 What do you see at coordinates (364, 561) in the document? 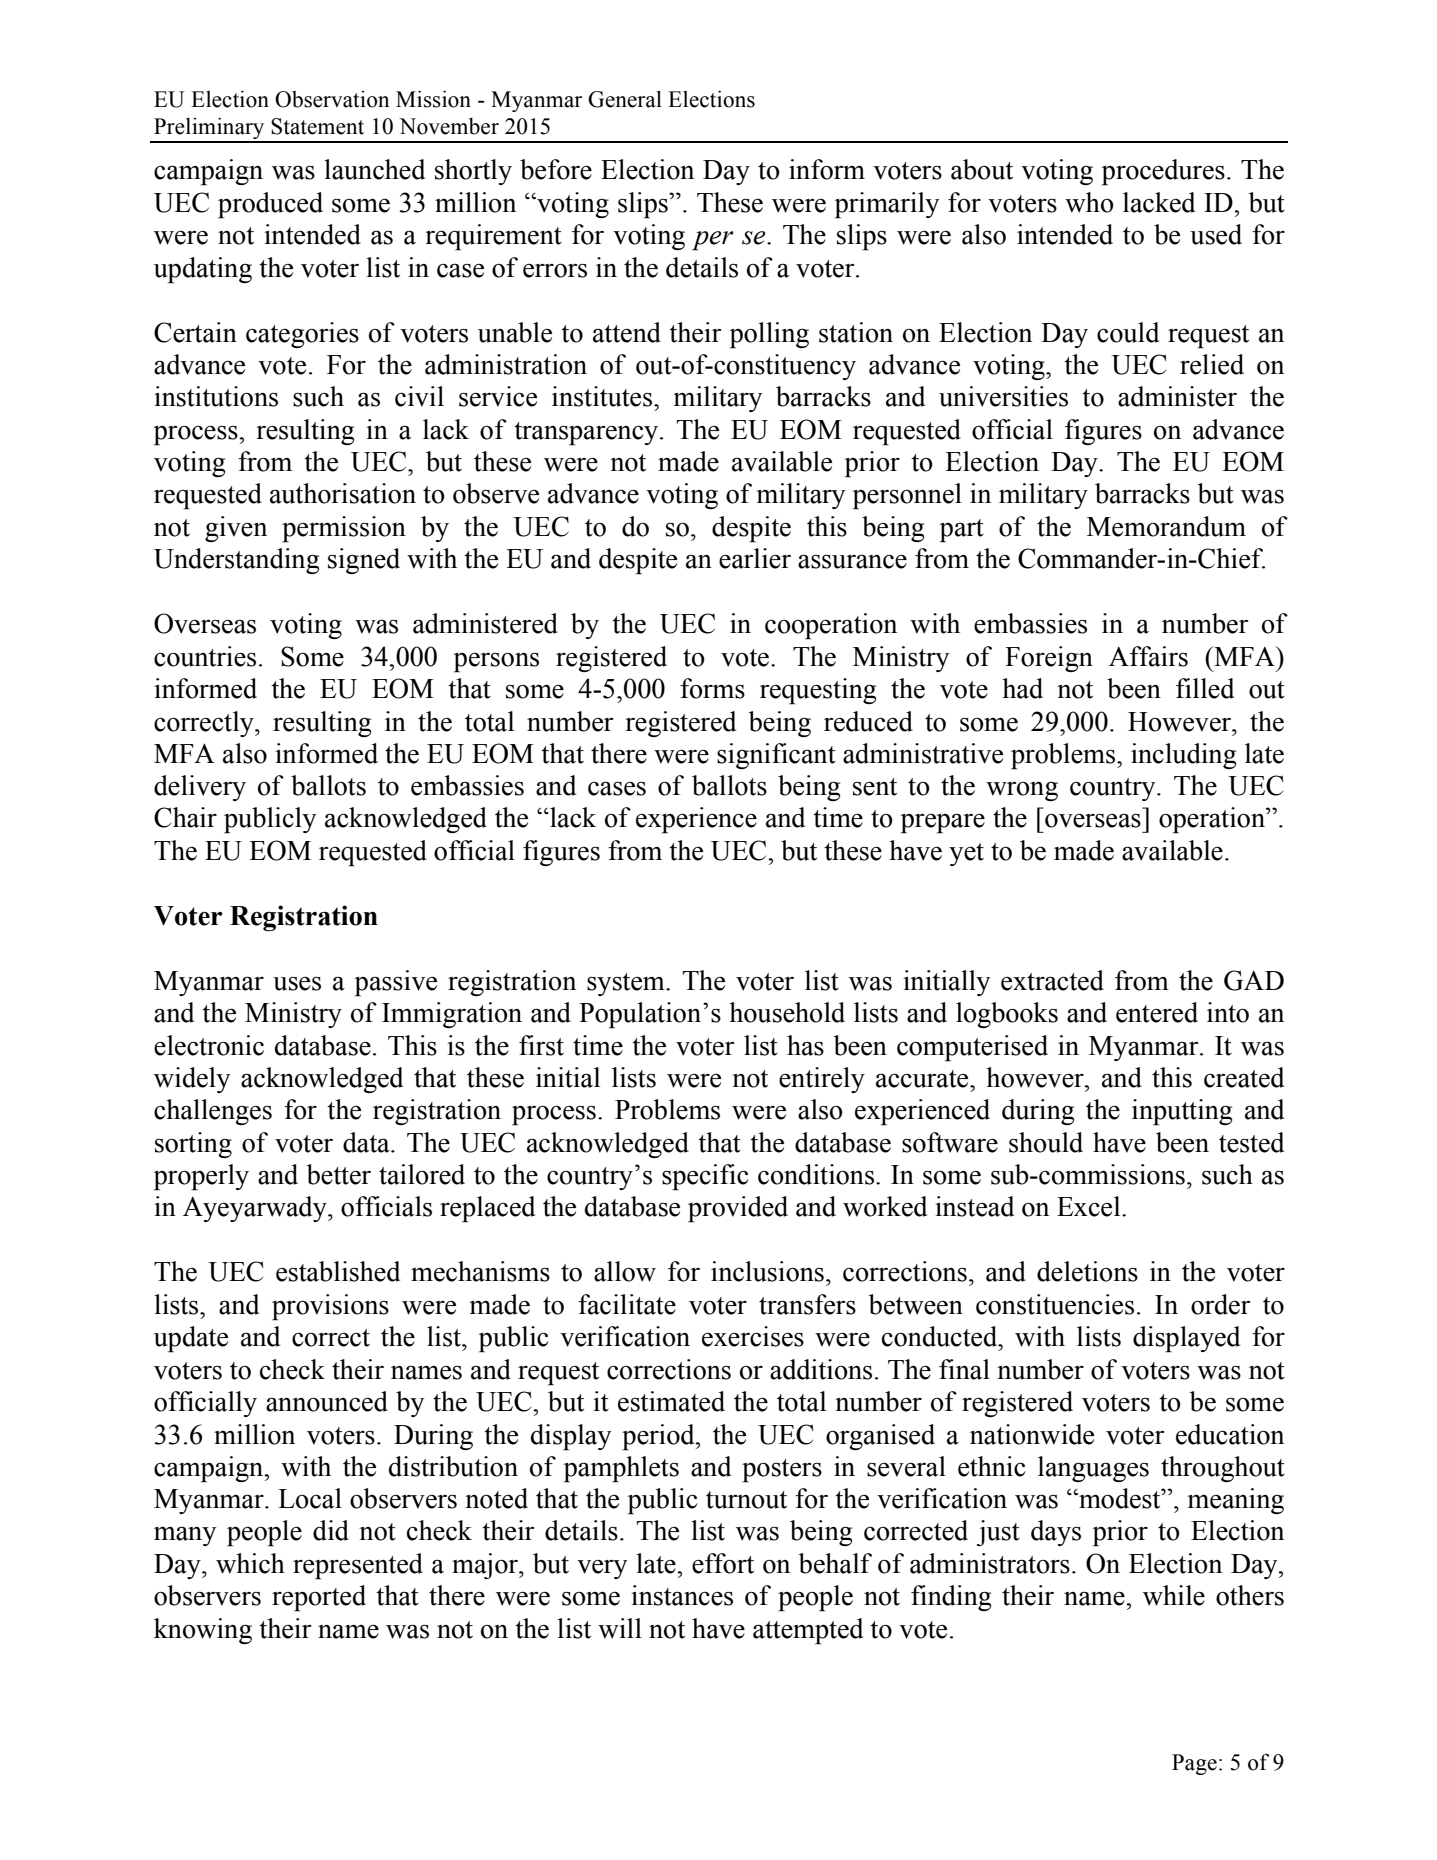
I see `signed` at bounding box center [364, 561].
